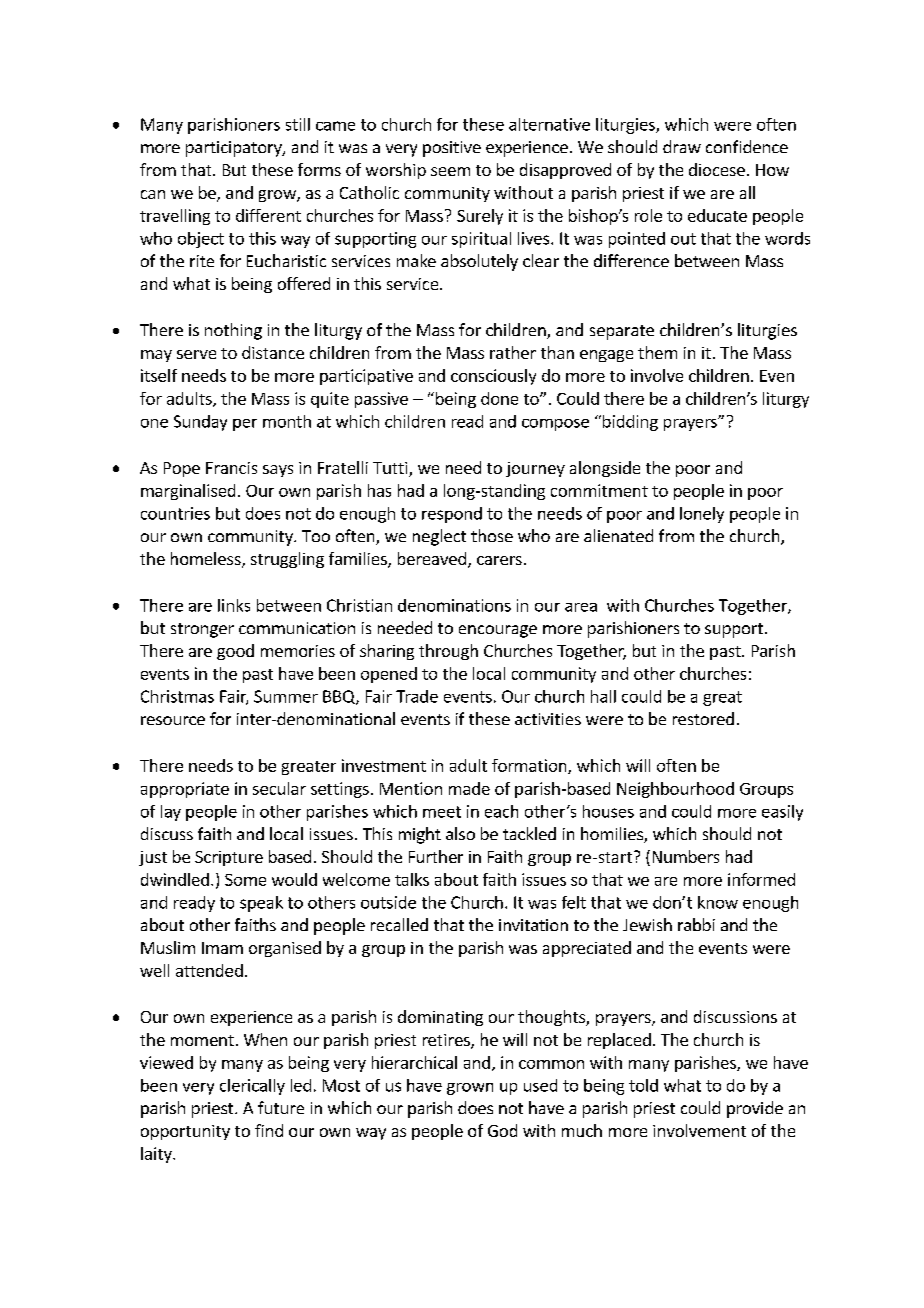  What do you see at coordinates (448, 652) in the screenshot?
I see `through` at bounding box center [448, 652].
